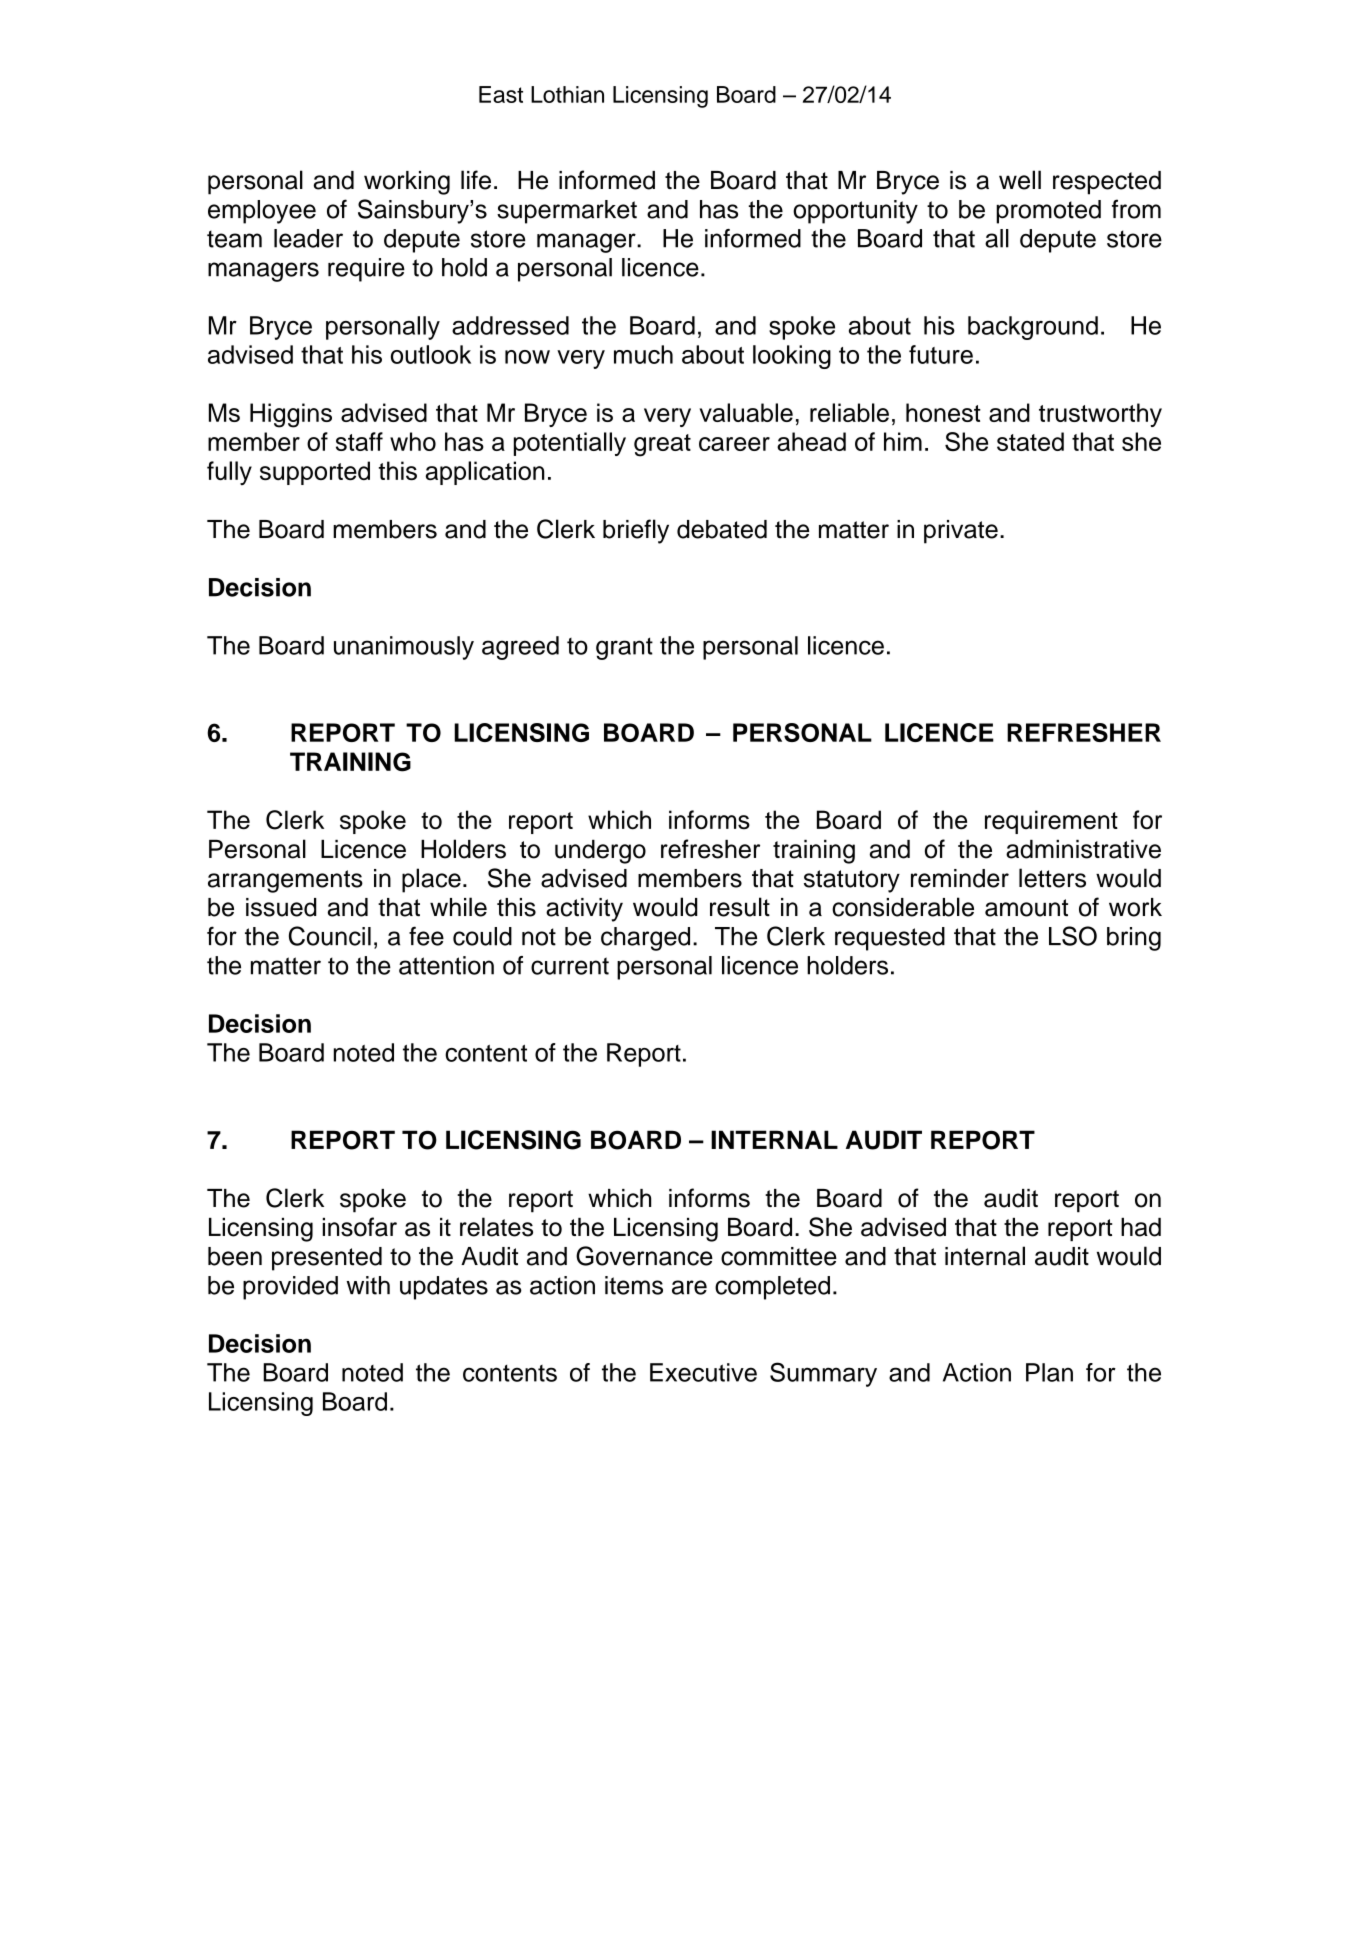  What do you see at coordinates (315, 473) in the image?
I see `supported` at bounding box center [315, 473].
